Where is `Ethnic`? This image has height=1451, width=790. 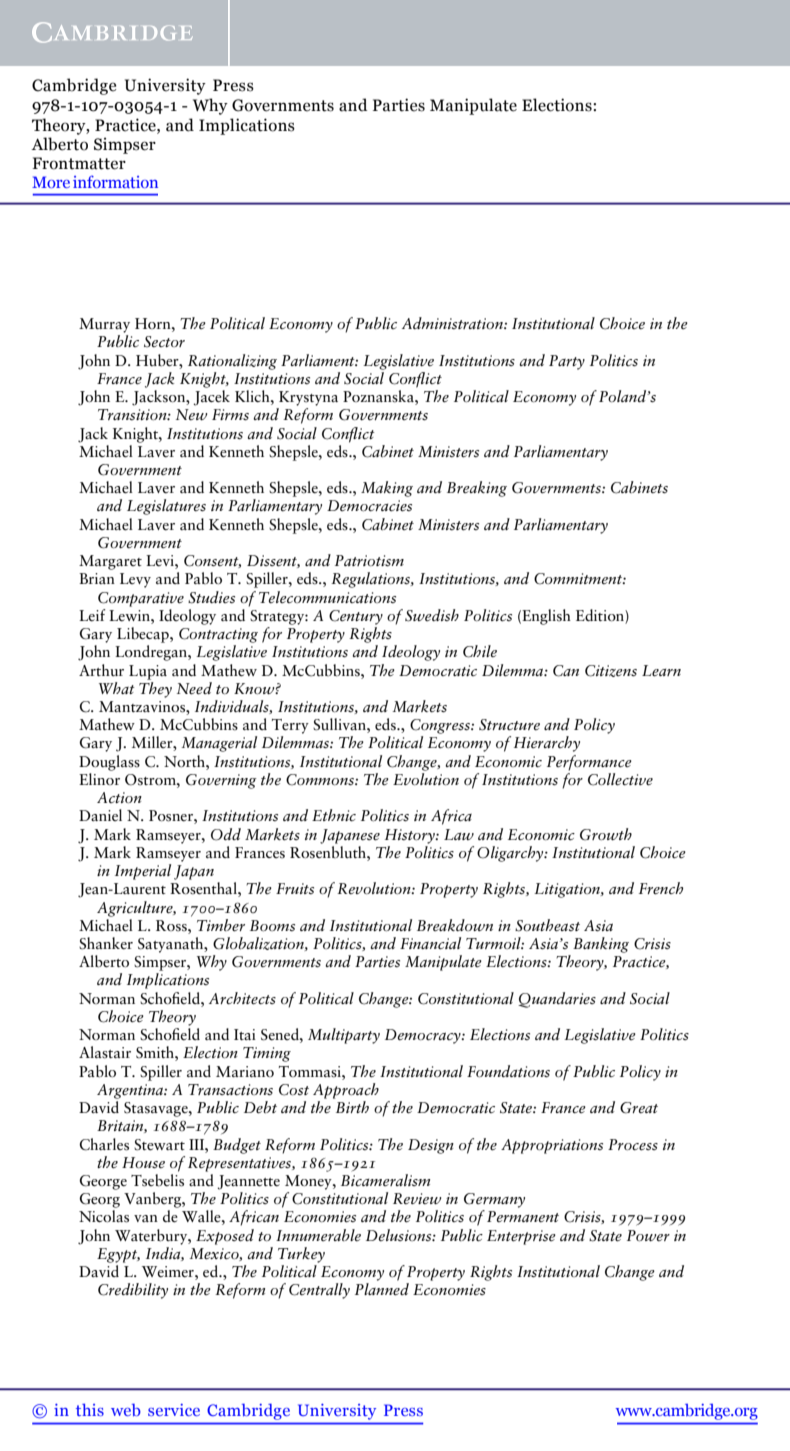 Ethnic is located at coordinates (334, 815).
